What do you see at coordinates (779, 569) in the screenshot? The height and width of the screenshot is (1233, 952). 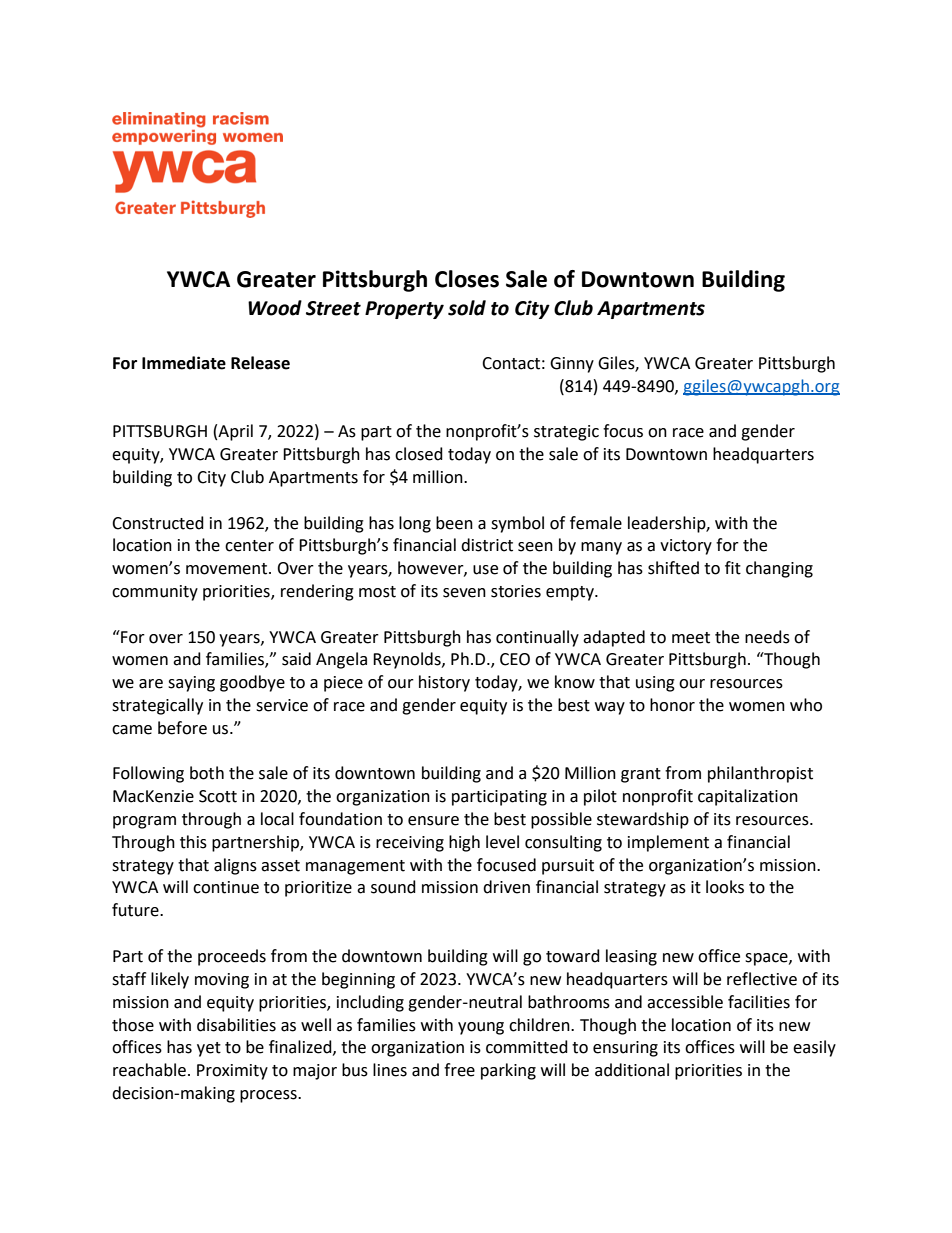 I see `changing` at bounding box center [779, 569].
